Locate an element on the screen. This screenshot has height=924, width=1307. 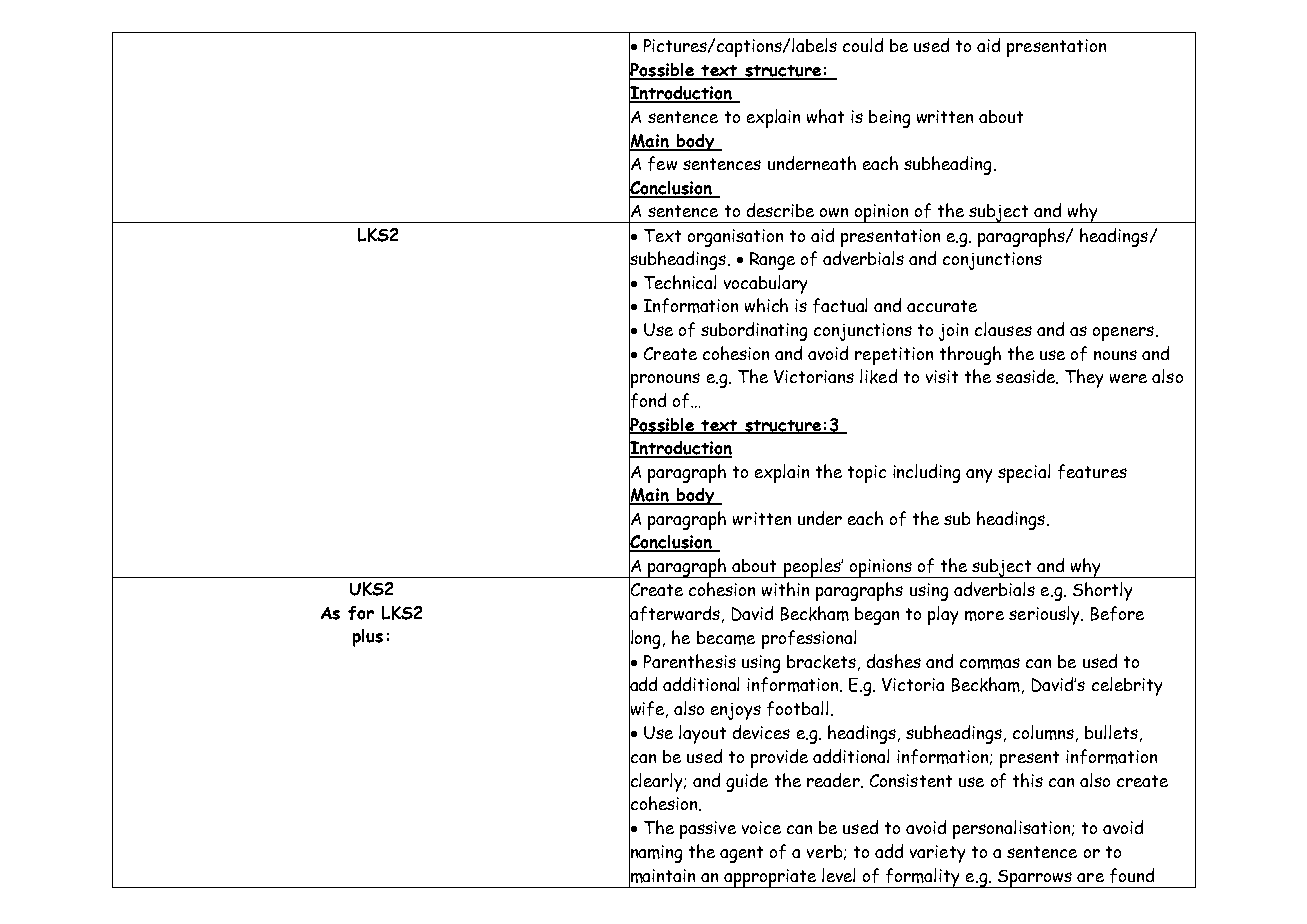
being is located at coordinates (889, 119).
